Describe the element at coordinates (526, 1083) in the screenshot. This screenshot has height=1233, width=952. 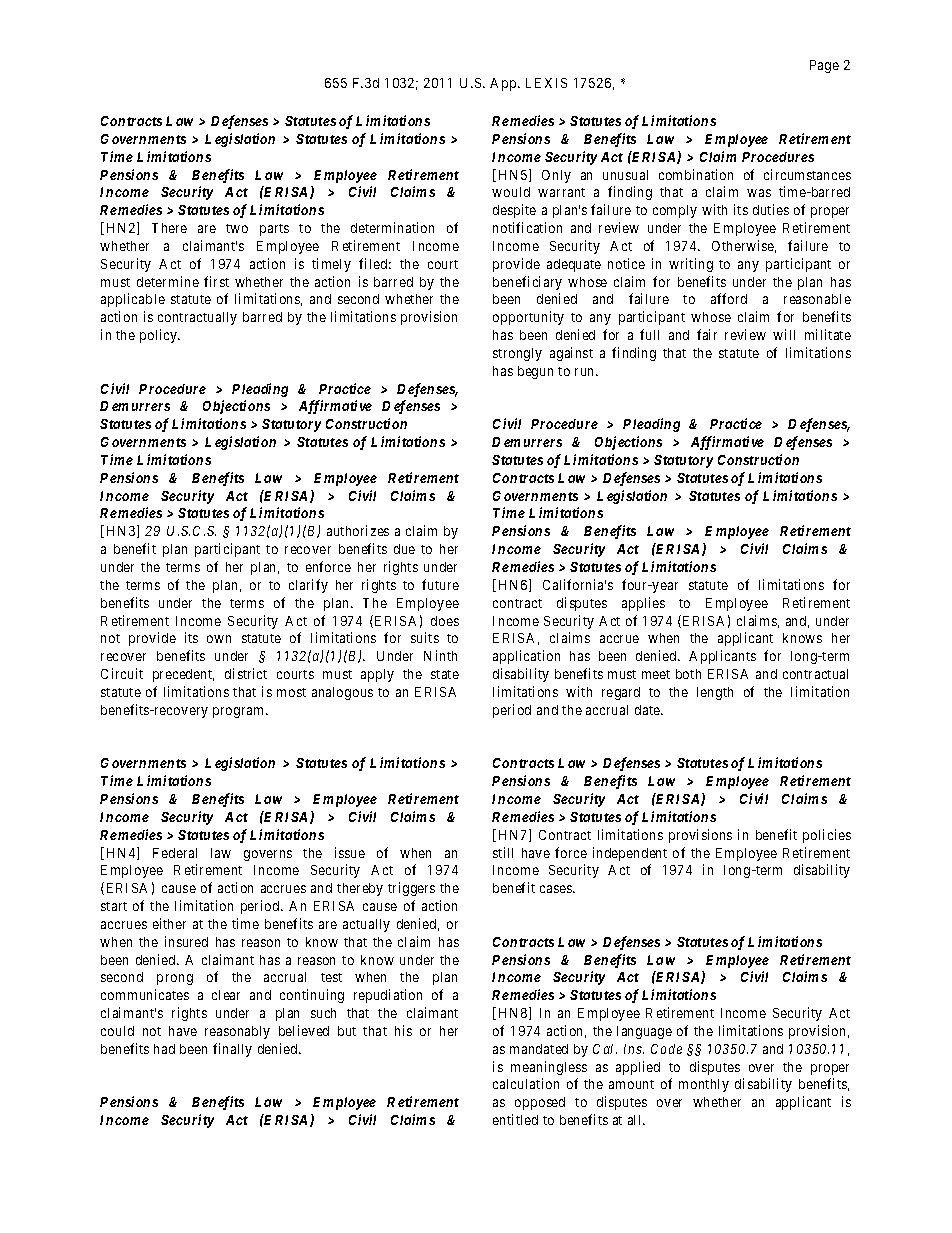
I see `calculation` at that location.
